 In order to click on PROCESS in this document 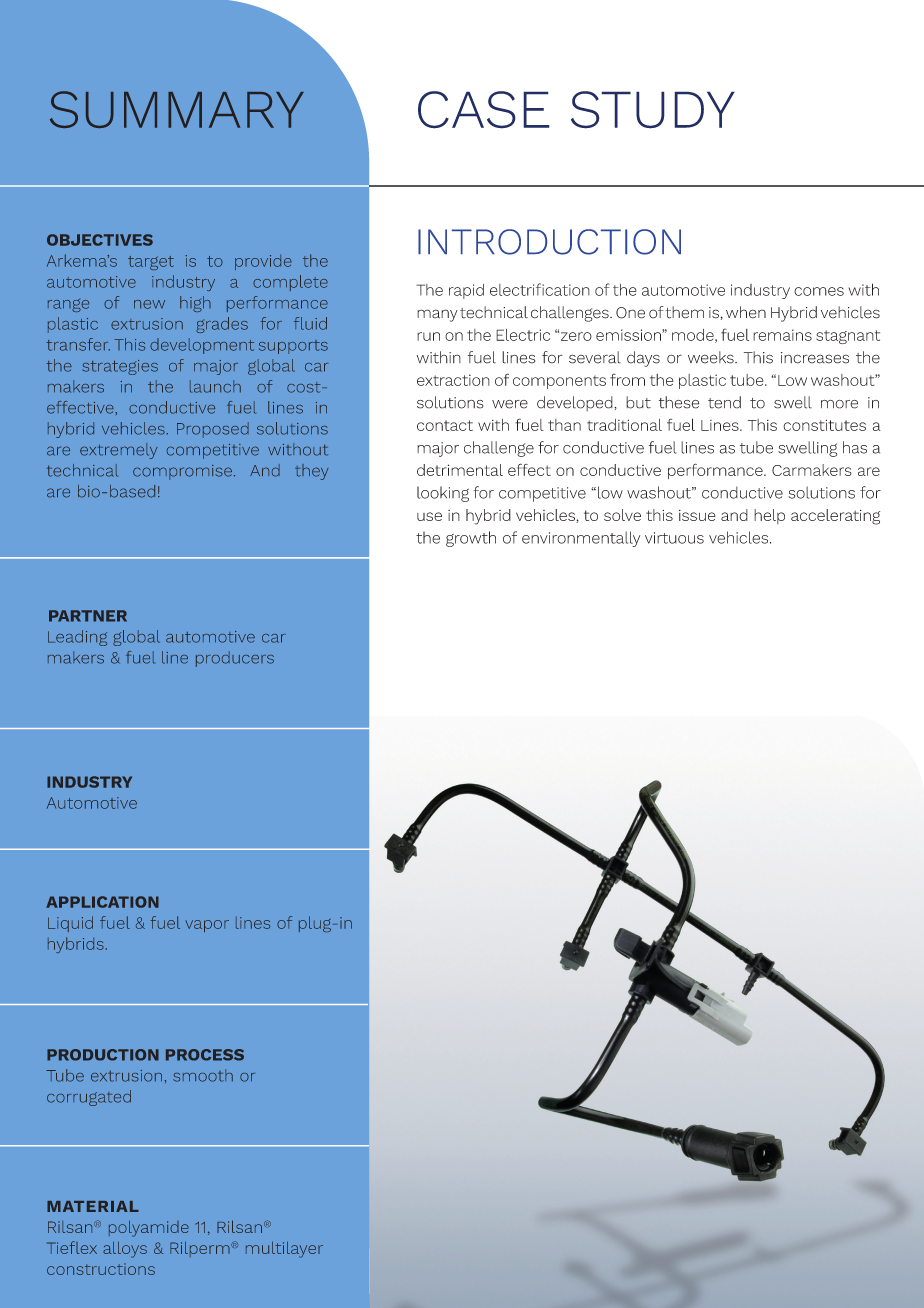, I will do `click(205, 1055)`.
